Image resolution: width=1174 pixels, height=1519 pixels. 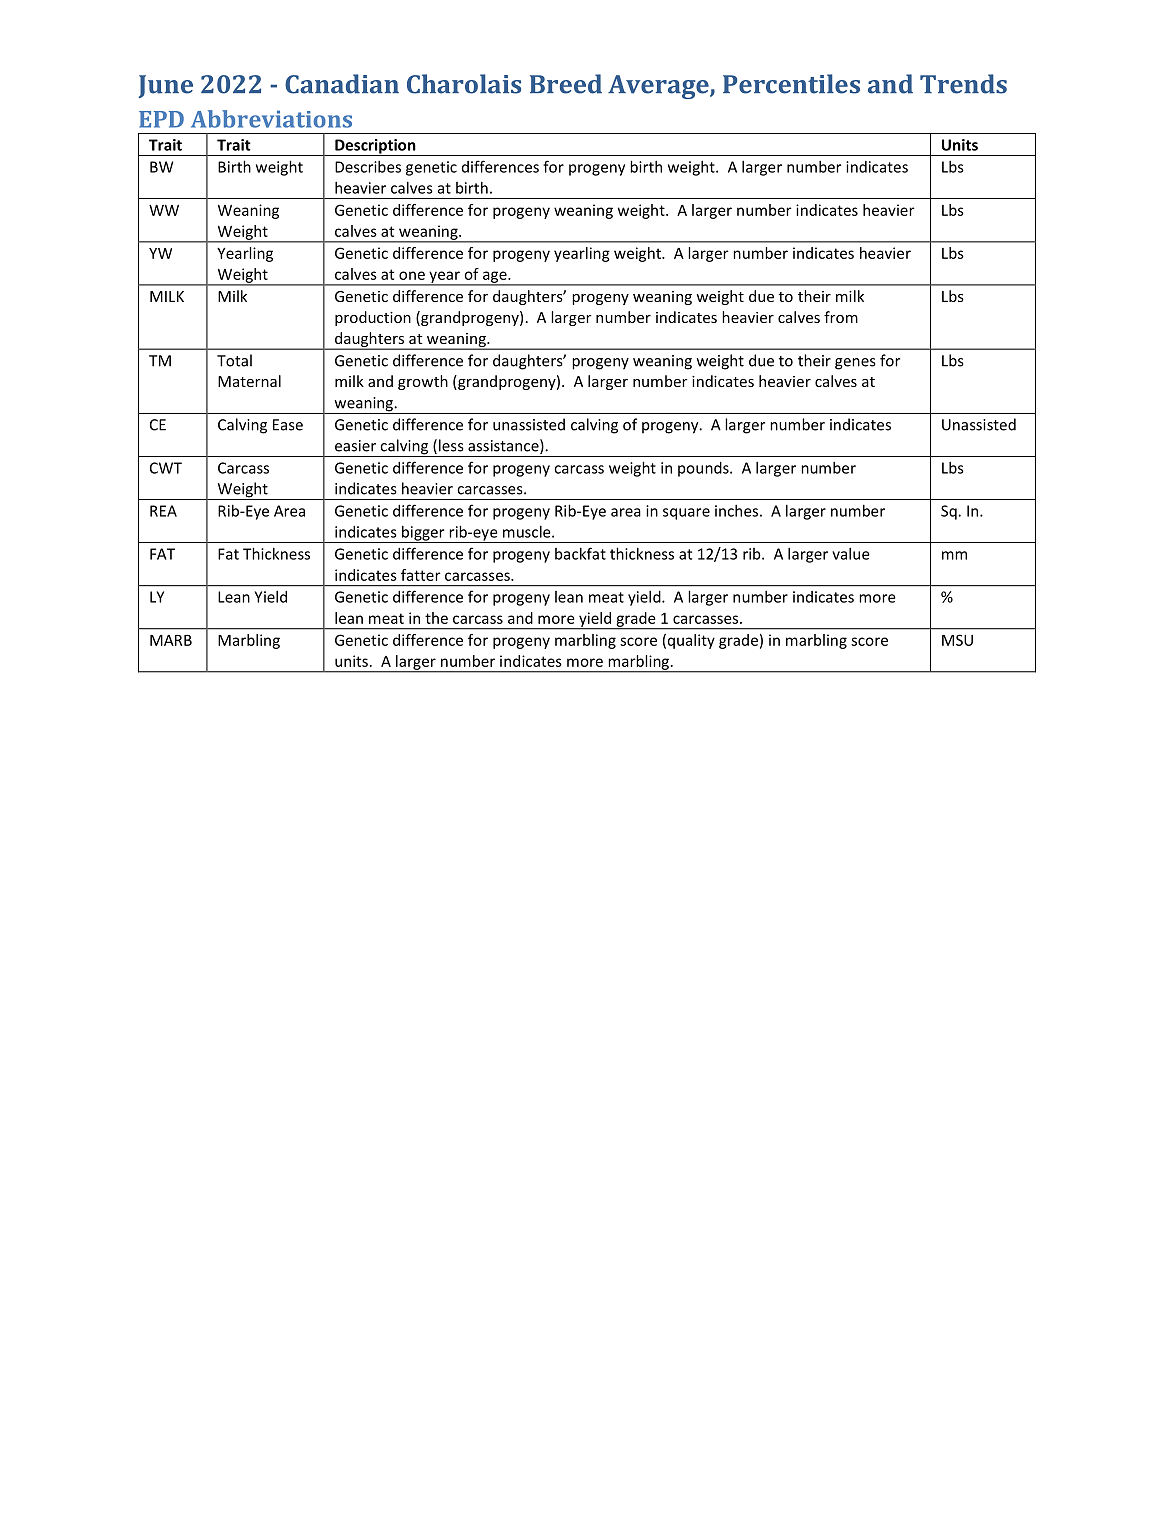 What do you see at coordinates (166, 468) in the screenshot?
I see `CWT` at bounding box center [166, 468].
